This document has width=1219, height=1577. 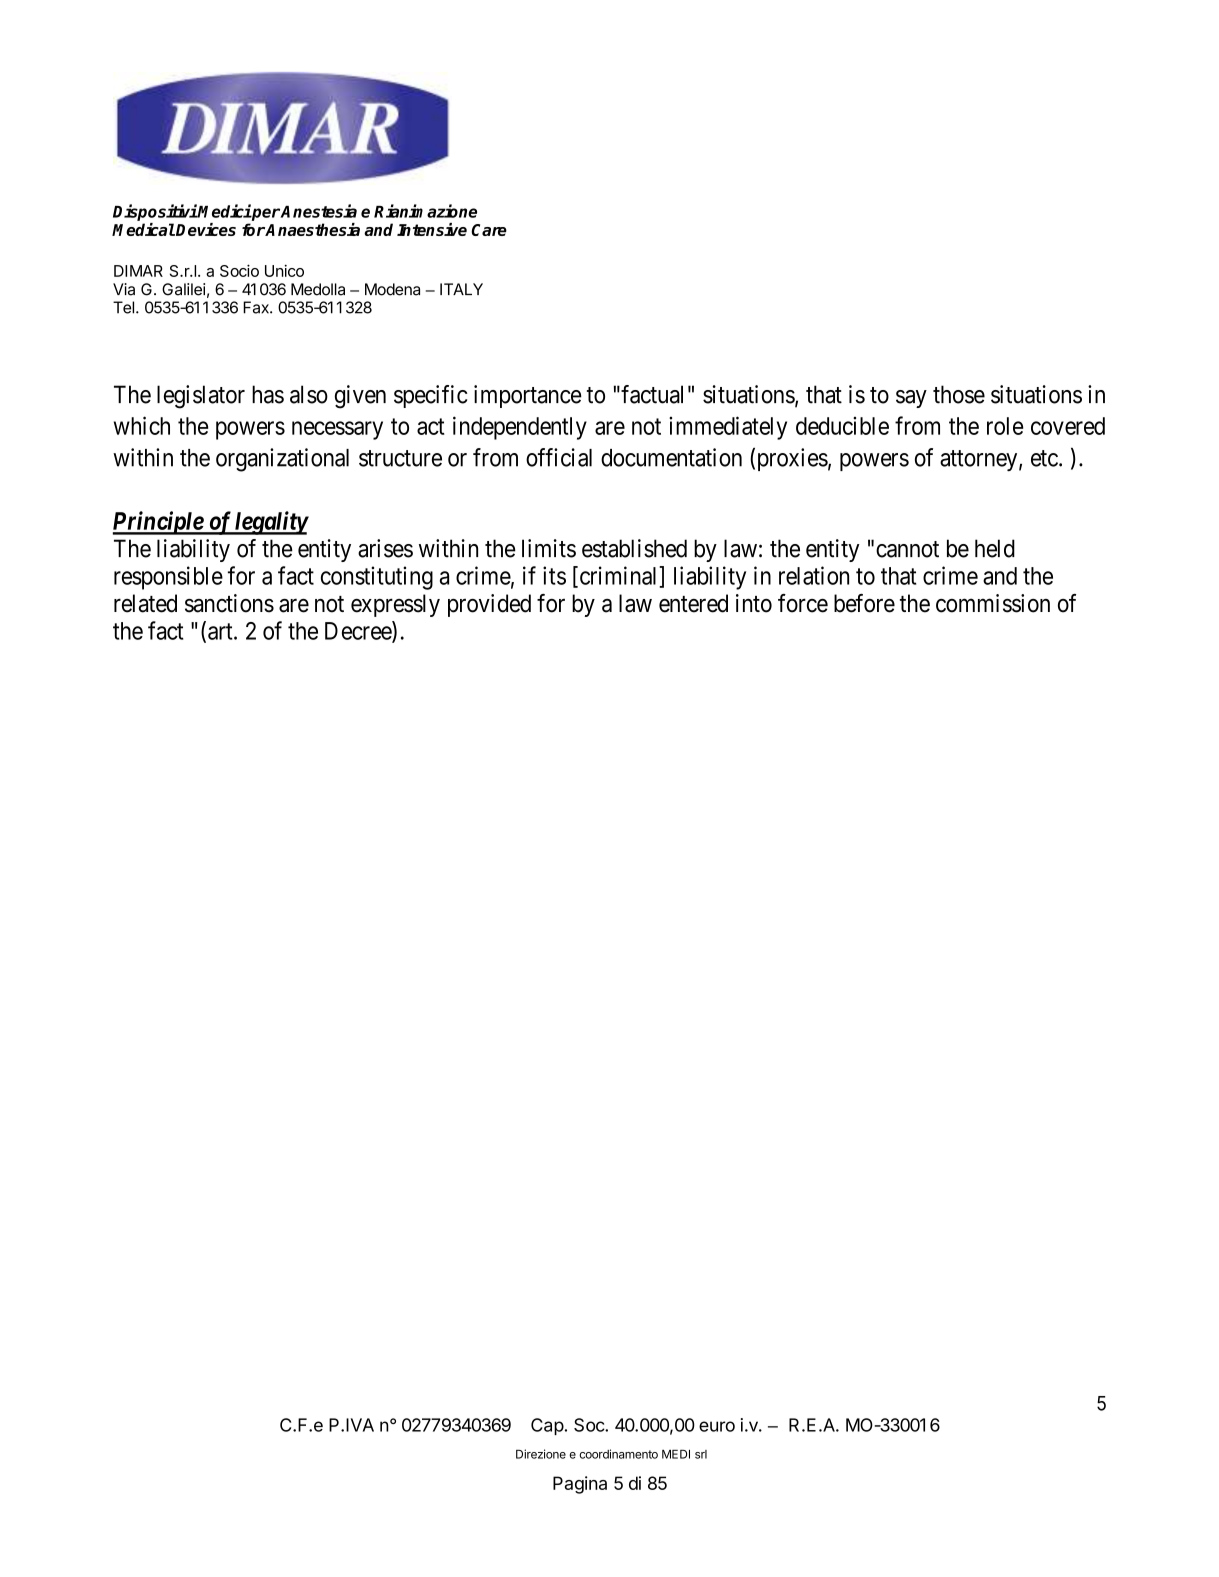 I want to click on Pagina, so click(x=580, y=1485).
